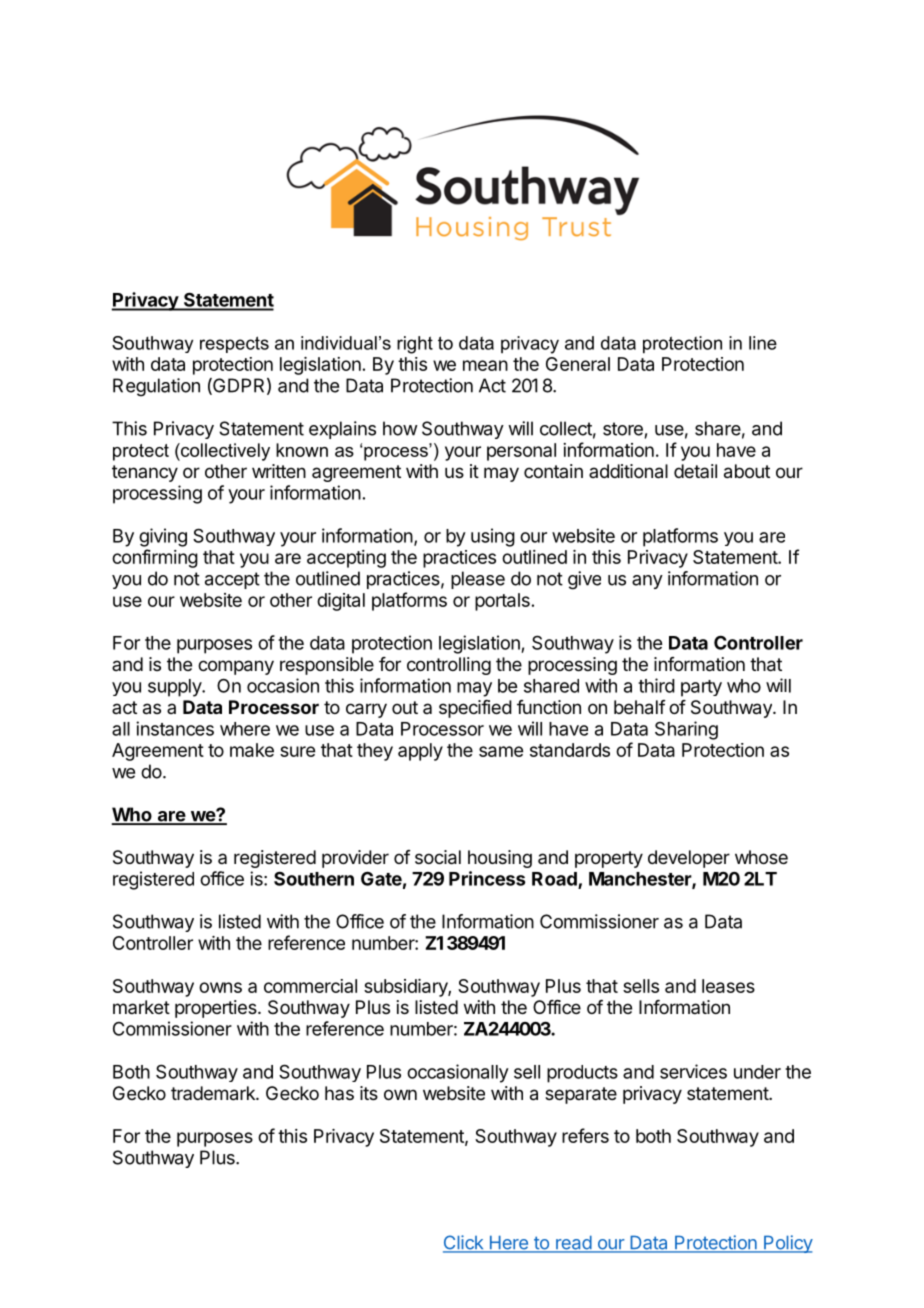 The image size is (924, 1308). Describe the element at coordinates (175, 728) in the document. I see `instances` at that location.
